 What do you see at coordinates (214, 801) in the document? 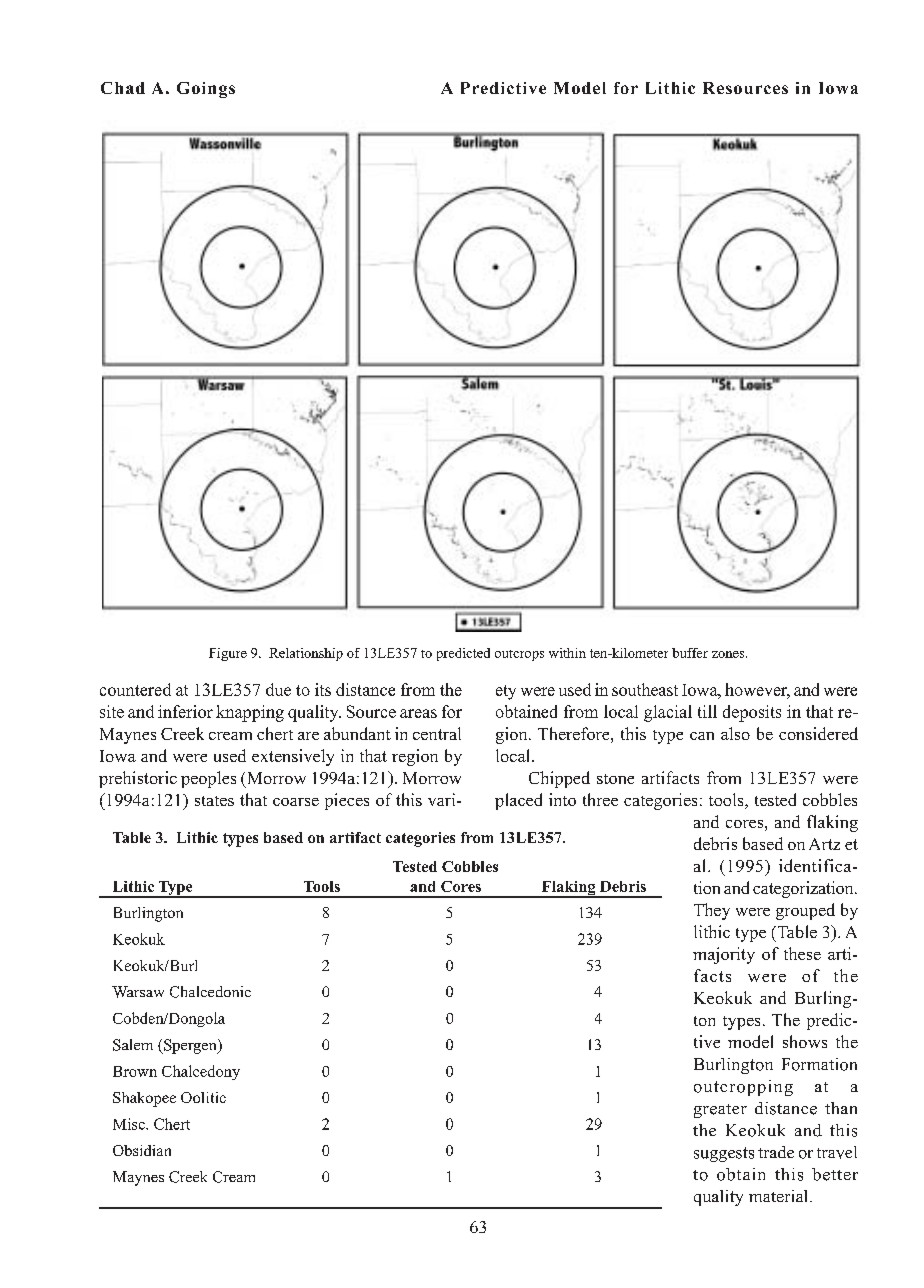
I see `states` at bounding box center [214, 801].
